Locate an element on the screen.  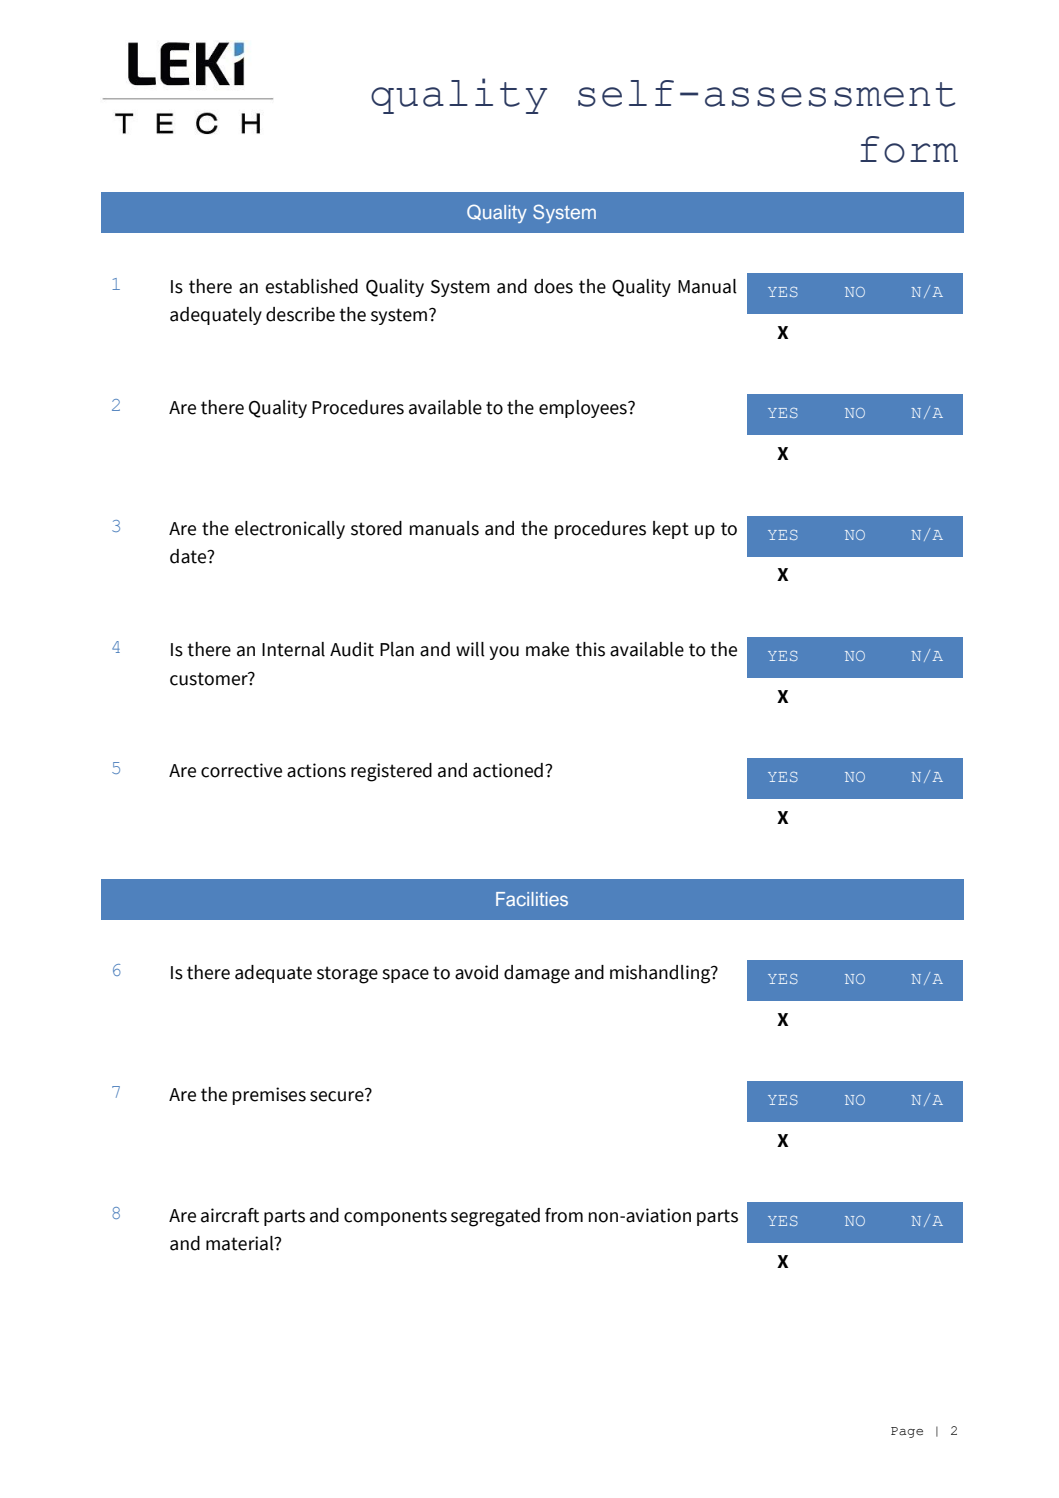
does is located at coordinates (553, 286).
